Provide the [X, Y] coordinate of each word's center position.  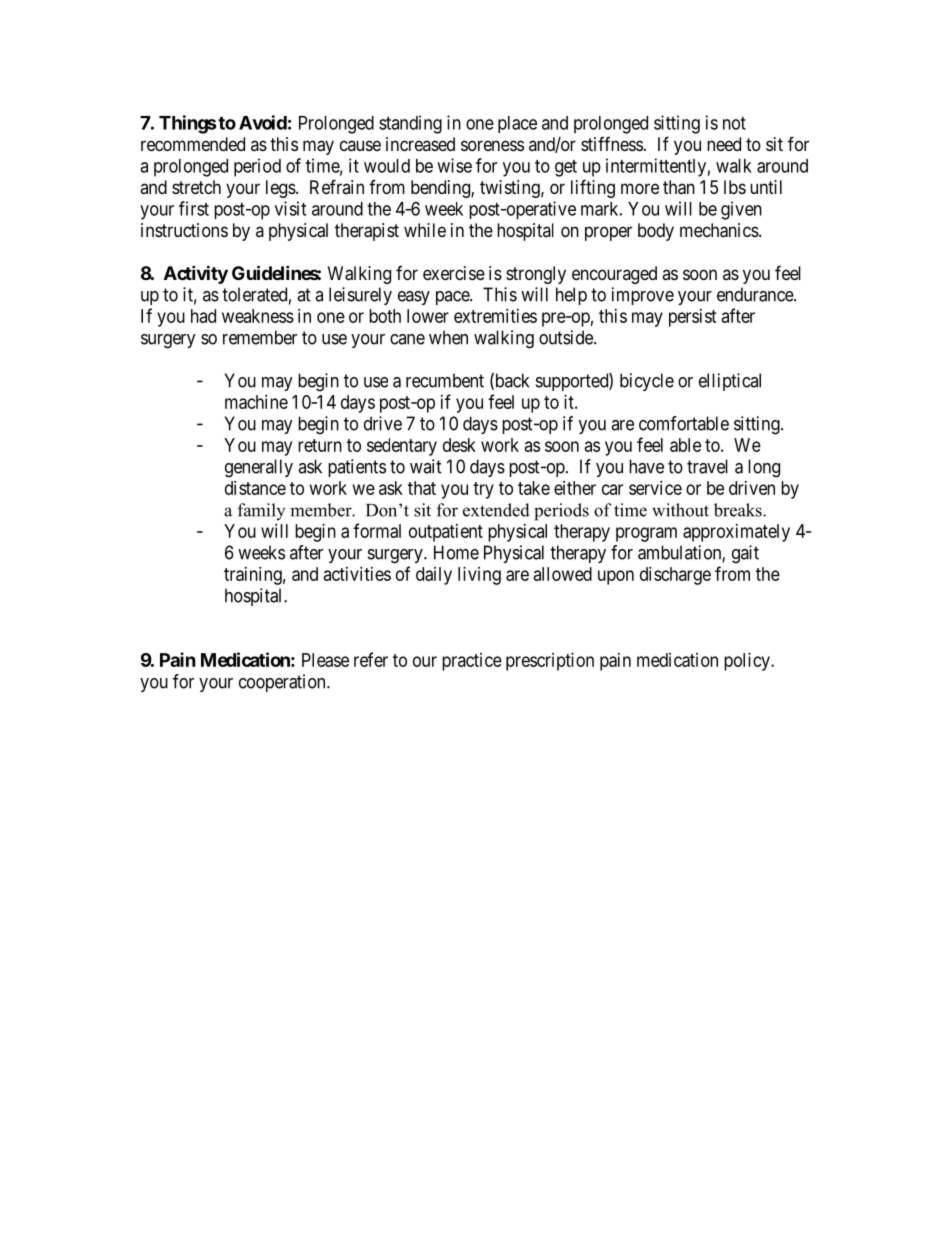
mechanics [719, 230]
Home [456, 552]
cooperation [283, 683]
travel [707, 466]
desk [459, 445]
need [724, 144]
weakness [258, 316]
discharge [675, 576]
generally [259, 468]
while [425, 230]
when [448, 337]
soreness [492, 145]
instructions [184, 230]
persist [693, 318]
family [261, 511]
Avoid [263, 122]
